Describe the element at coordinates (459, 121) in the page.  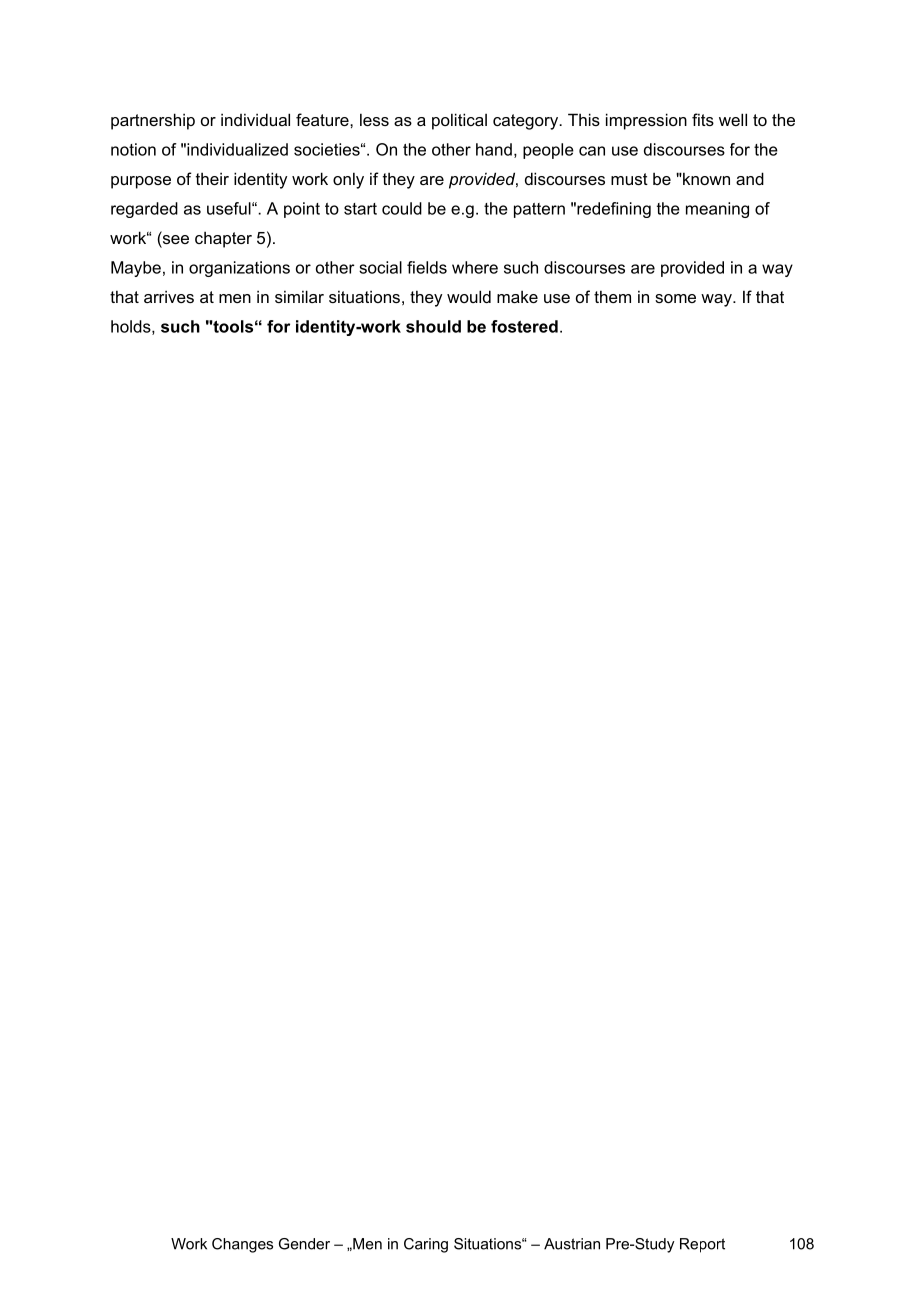
I see `political` at that location.
